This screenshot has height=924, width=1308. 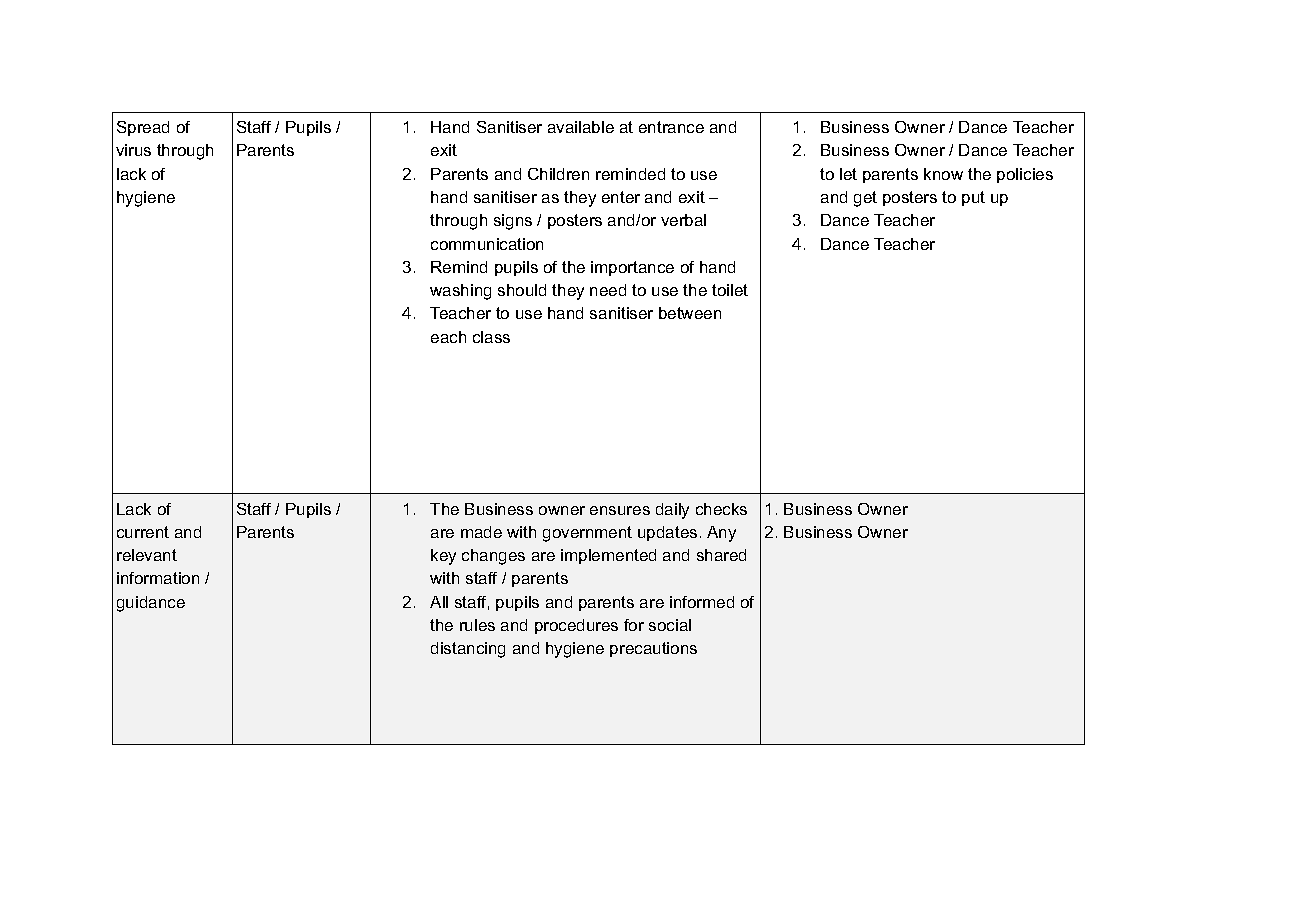 I want to click on class, so click(x=491, y=337).
